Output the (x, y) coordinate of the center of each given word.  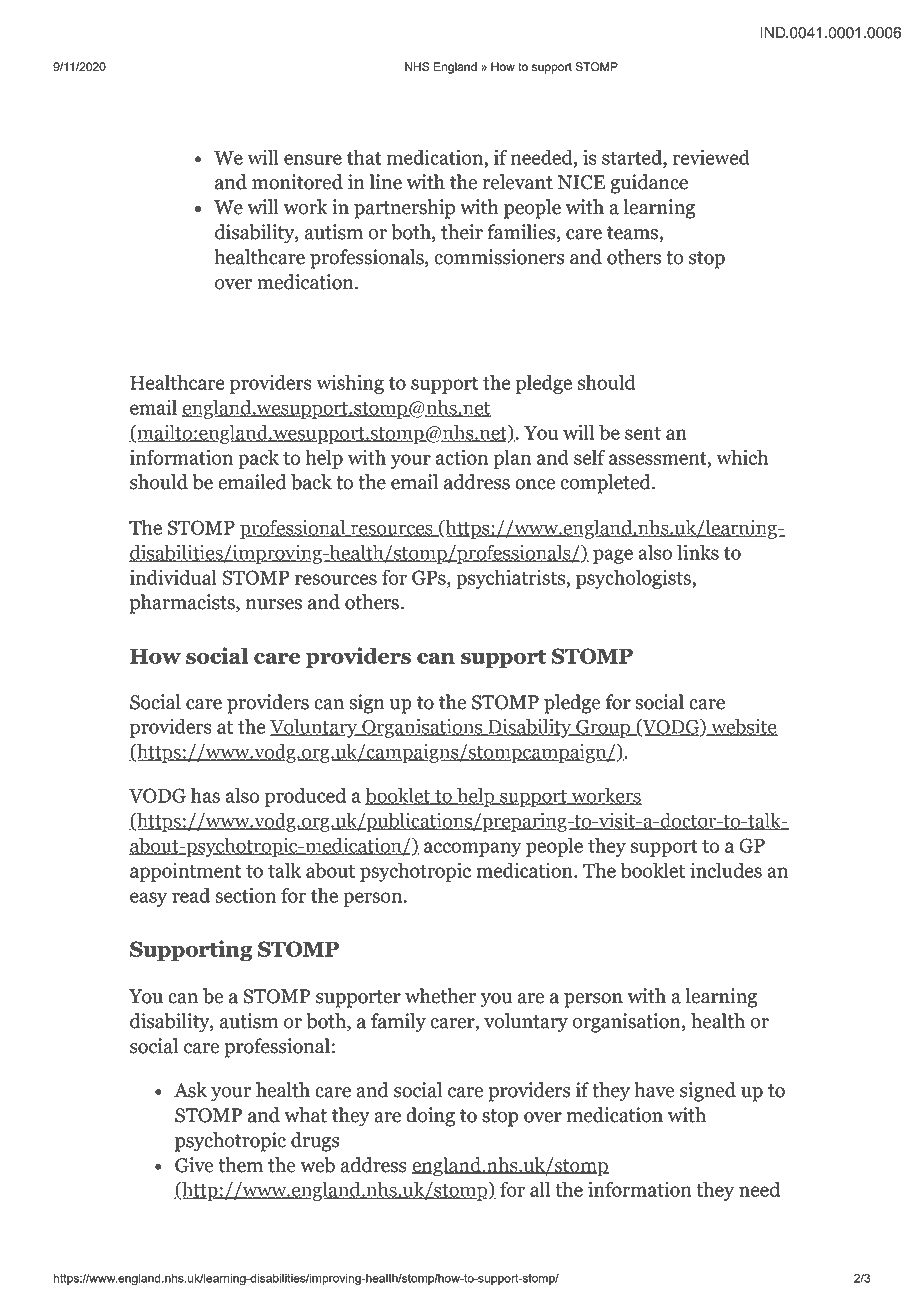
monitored (297, 182)
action (462, 457)
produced (305, 797)
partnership (404, 209)
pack (258, 459)
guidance (649, 184)
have (654, 1090)
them (240, 1165)
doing (430, 1117)
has (205, 795)
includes (726, 870)
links (698, 552)
